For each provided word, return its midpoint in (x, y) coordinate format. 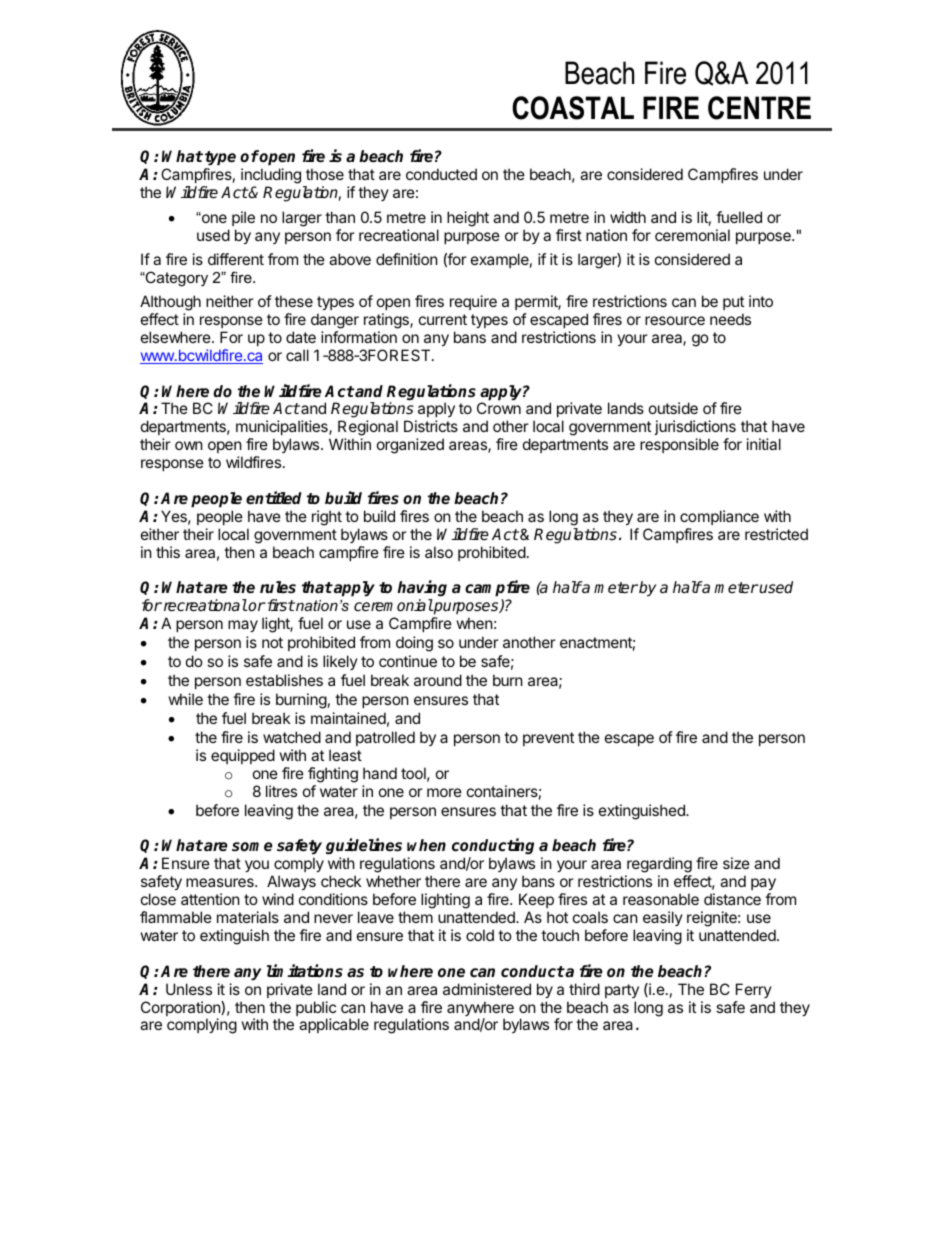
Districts (431, 426)
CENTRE (759, 108)
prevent (548, 739)
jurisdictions (695, 429)
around (438, 680)
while (186, 699)
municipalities (283, 429)
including (271, 176)
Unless (189, 989)
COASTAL (573, 108)
